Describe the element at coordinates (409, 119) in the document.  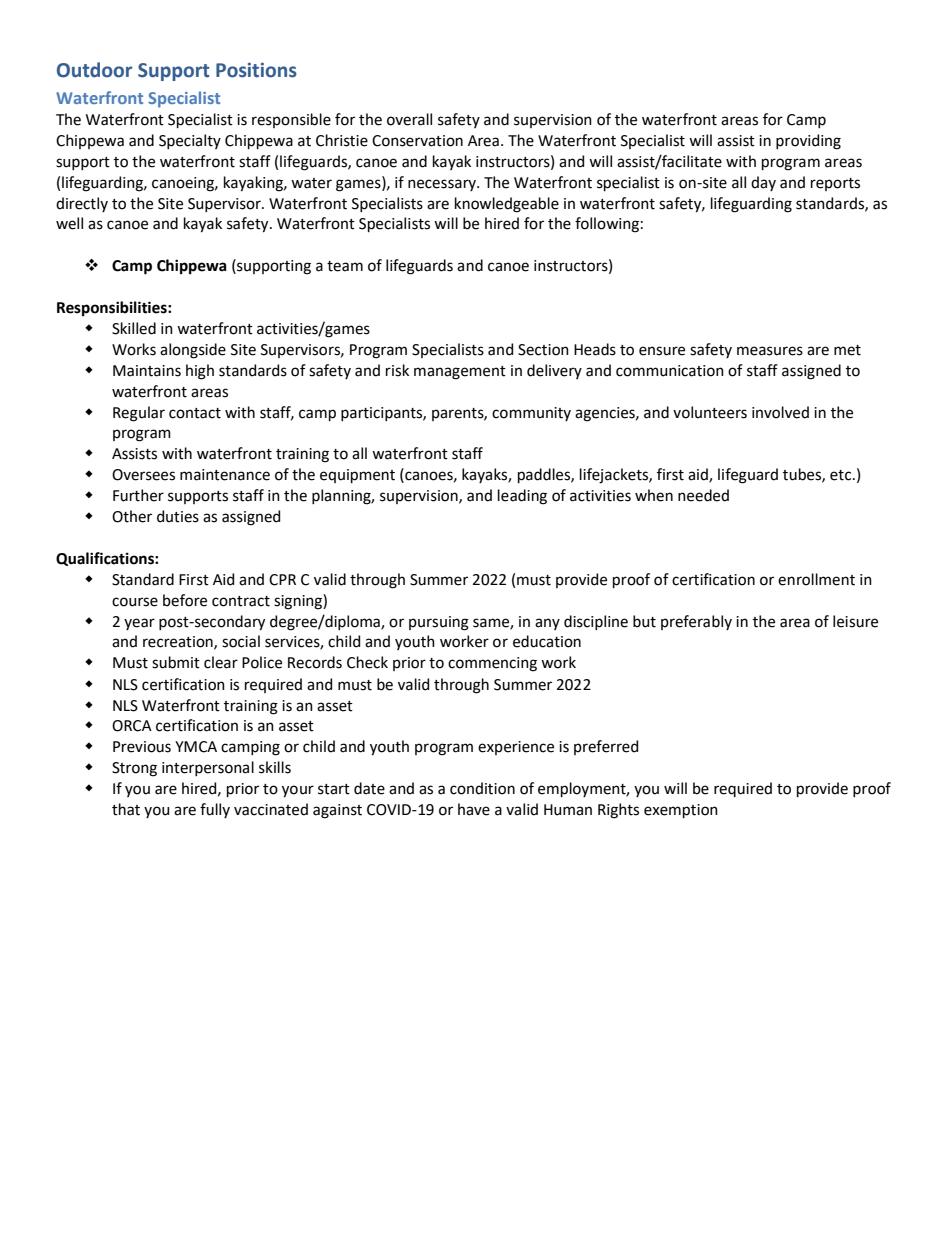
I see `overall` at that location.
